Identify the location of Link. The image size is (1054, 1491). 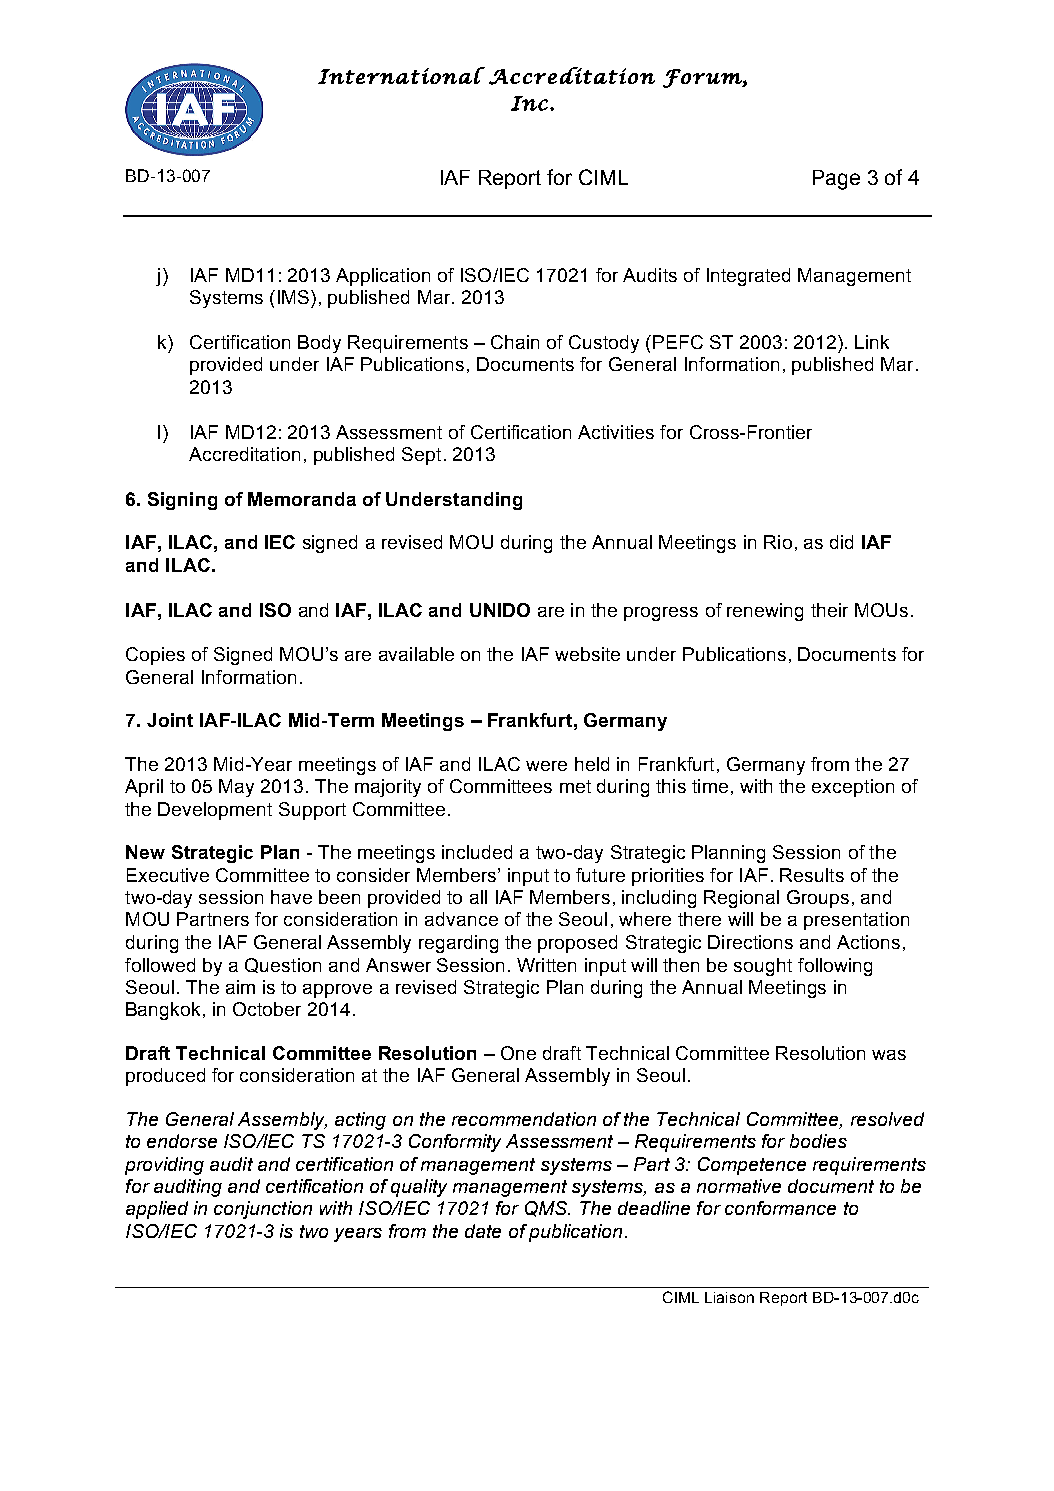
(872, 342).
